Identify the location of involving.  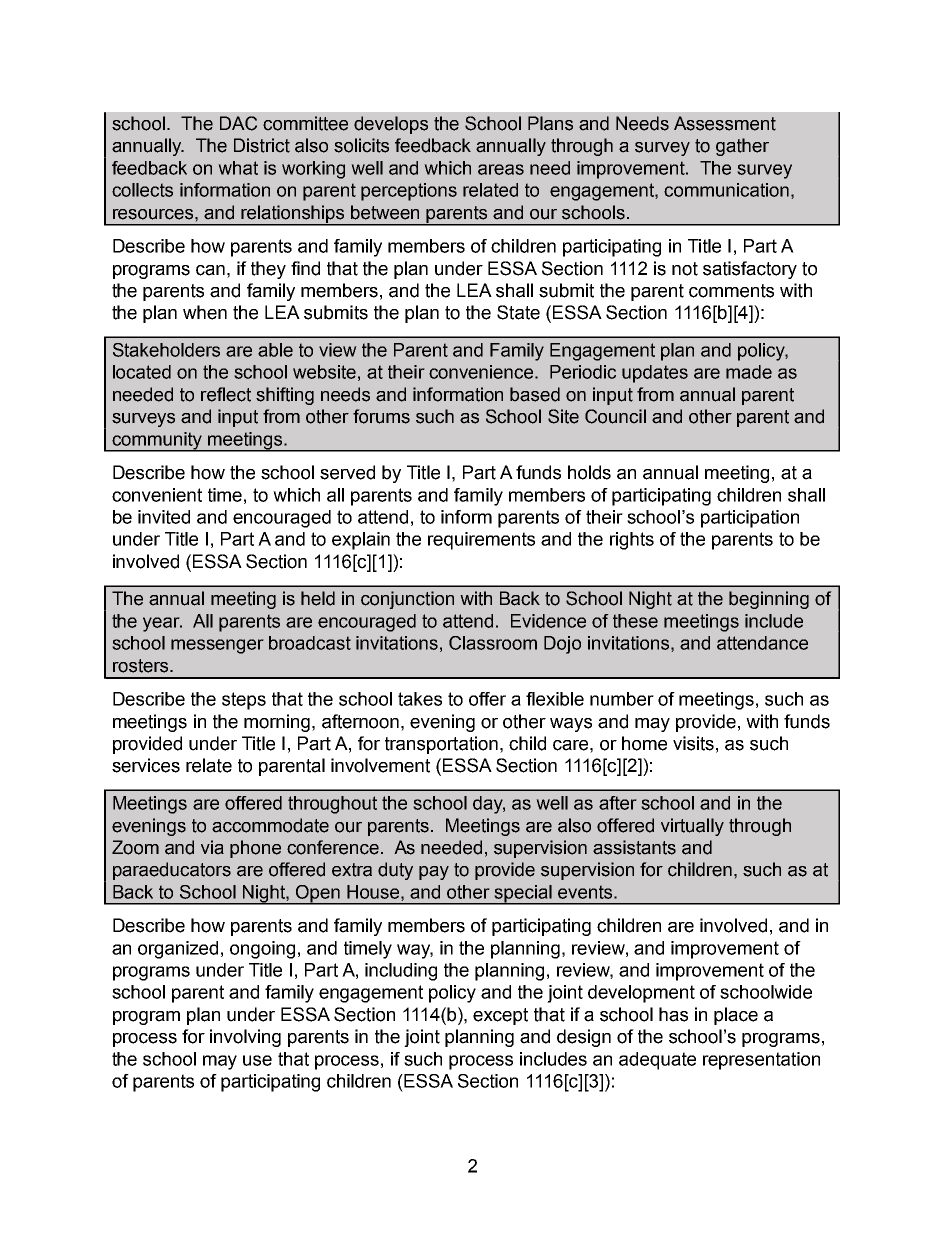
(245, 1038).
